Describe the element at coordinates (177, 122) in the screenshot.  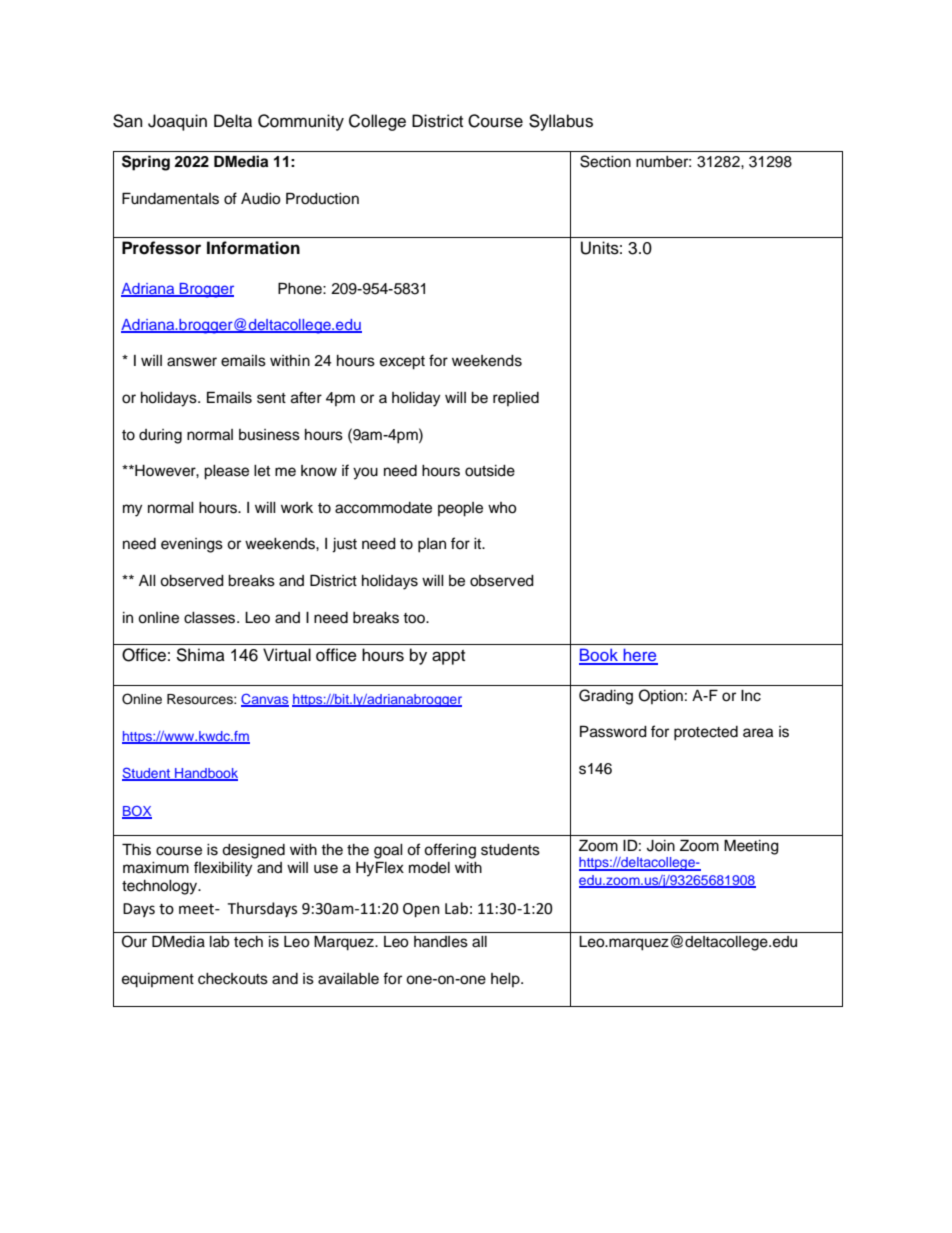
I see `Joaquin` at that location.
